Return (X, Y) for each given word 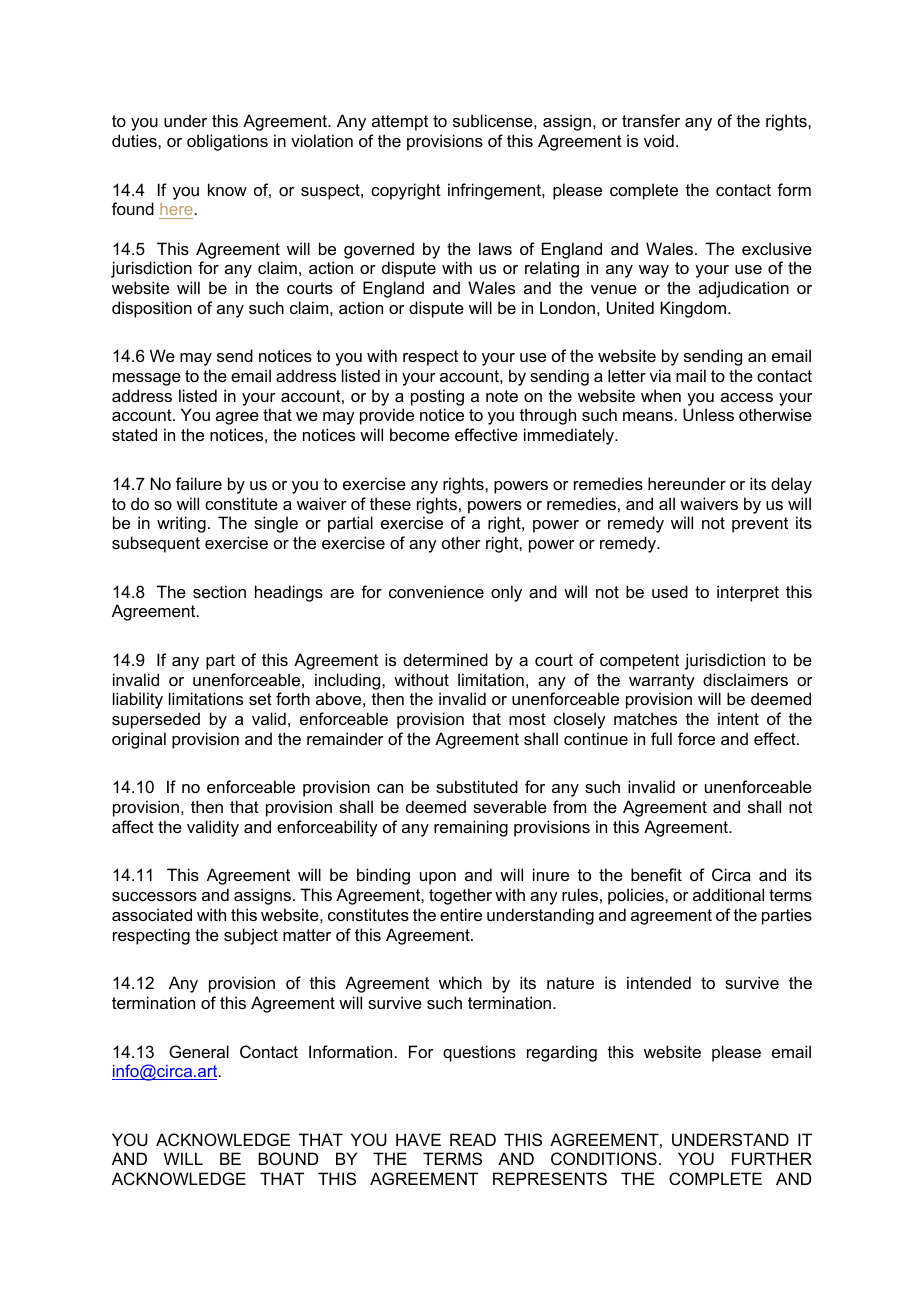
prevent (760, 525)
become (419, 434)
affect (133, 826)
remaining (471, 828)
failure (199, 483)
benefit (656, 874)
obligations (227, 142)
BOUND (288, 1158)
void (659, 140)
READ (473, 1139)
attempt (400, 123)
